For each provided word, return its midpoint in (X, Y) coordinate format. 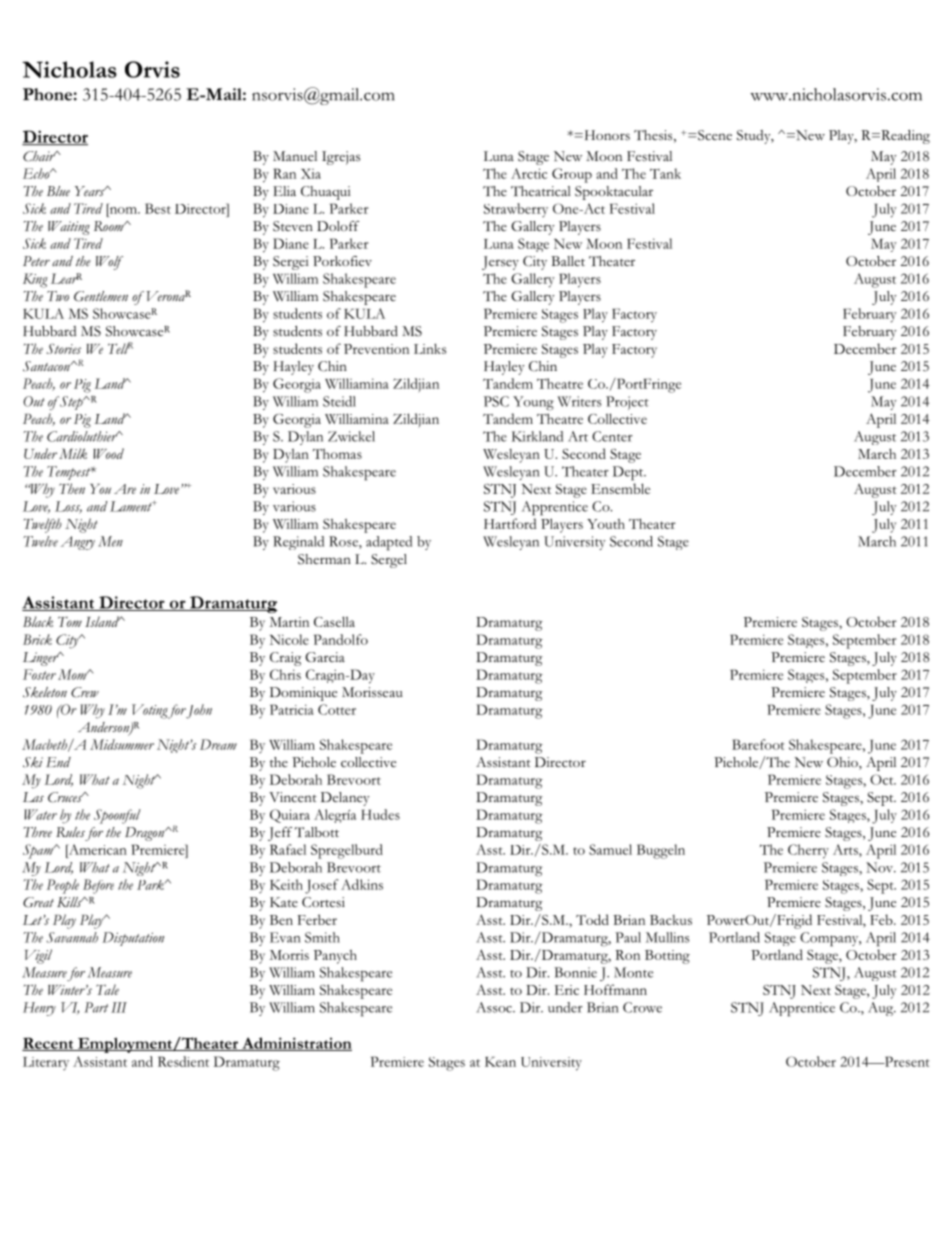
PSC (496, 401)
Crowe (642, 1007)
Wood (108, 453)
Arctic (529, 173)
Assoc (495, 1007)
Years (90, 191)
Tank (665, 173)
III (119, 1007)
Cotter (337, 709)
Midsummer (122, 744)
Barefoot (758, 744)
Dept (629, 473)
